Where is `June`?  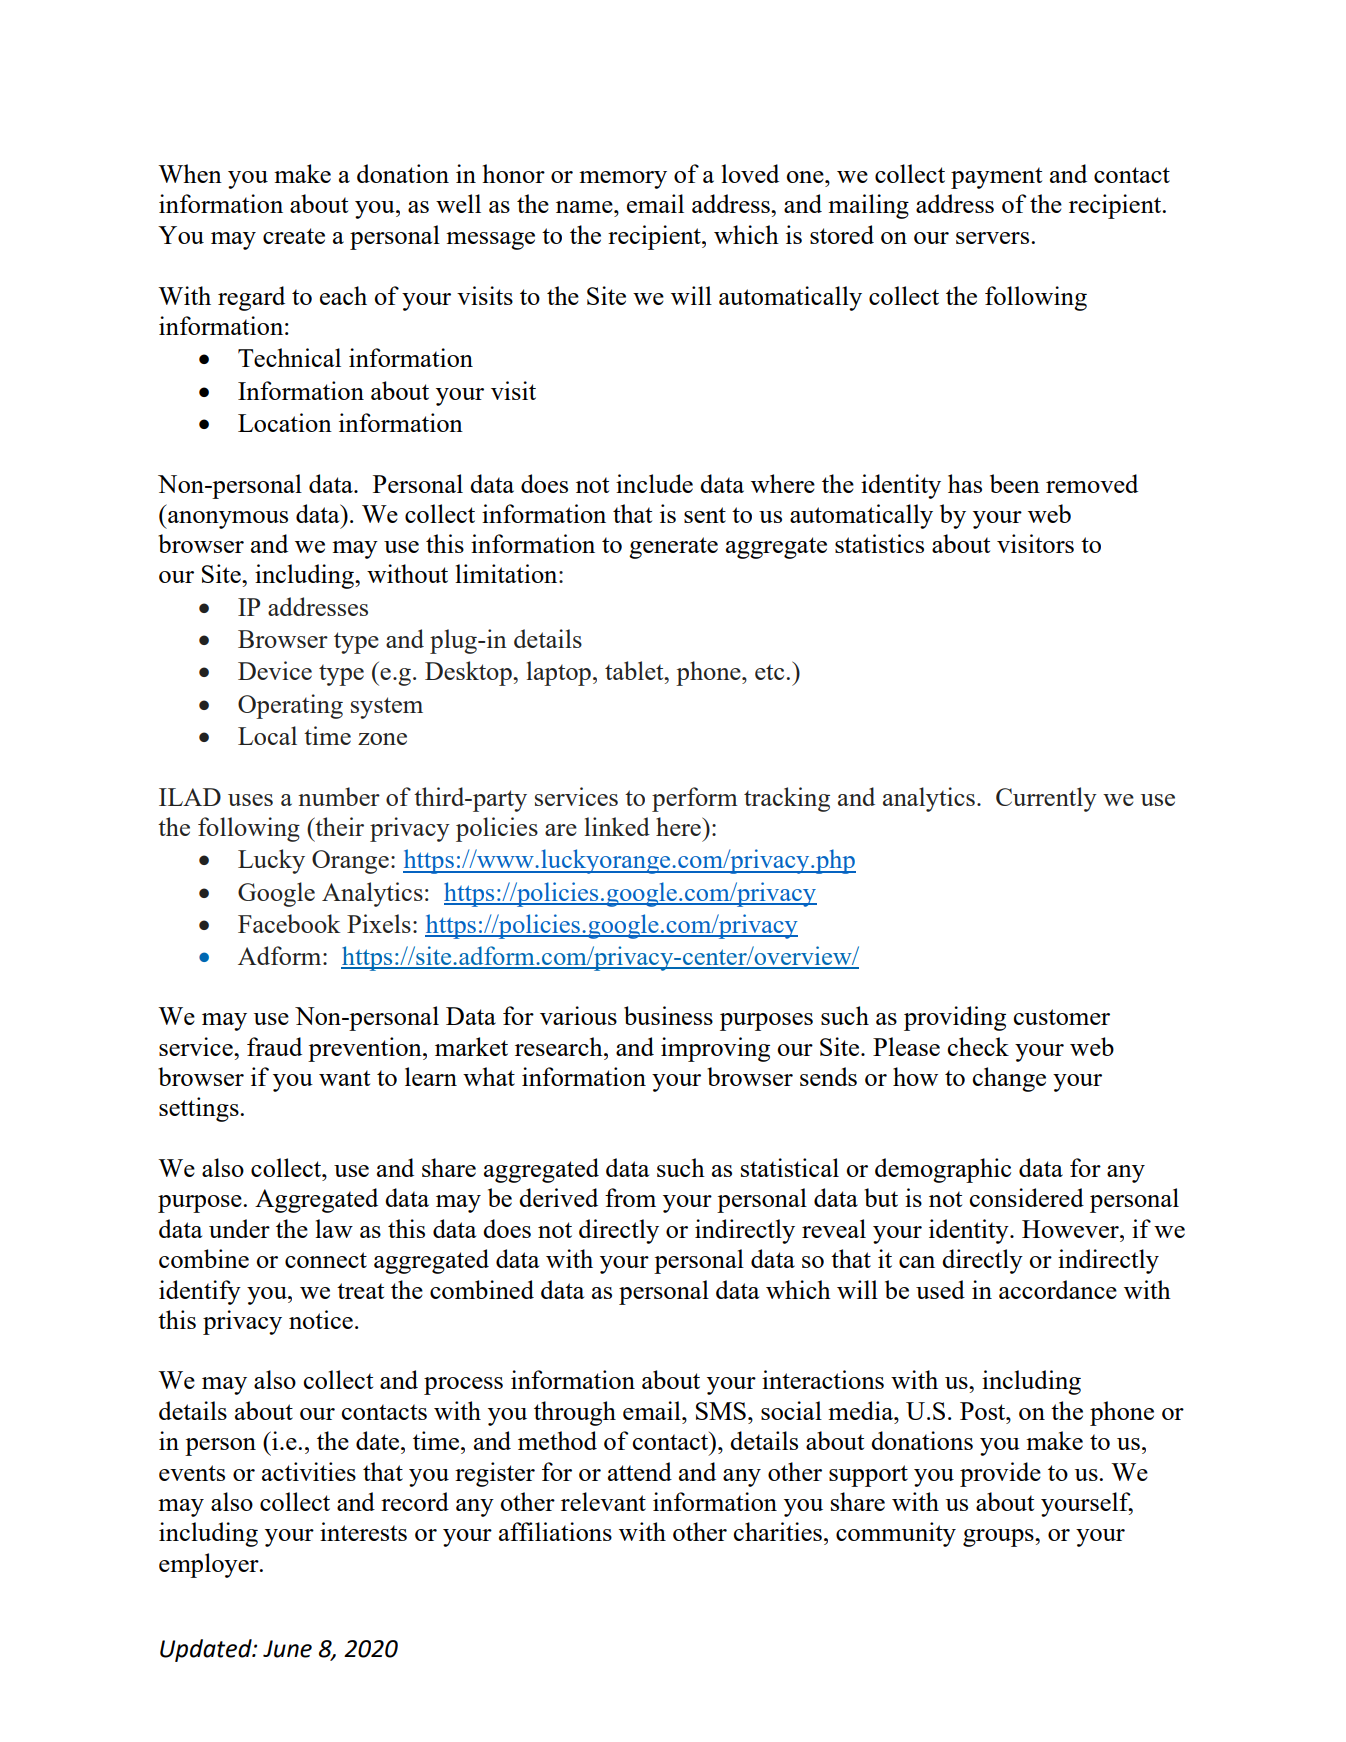 June is located at coordinates (287, 1649).
